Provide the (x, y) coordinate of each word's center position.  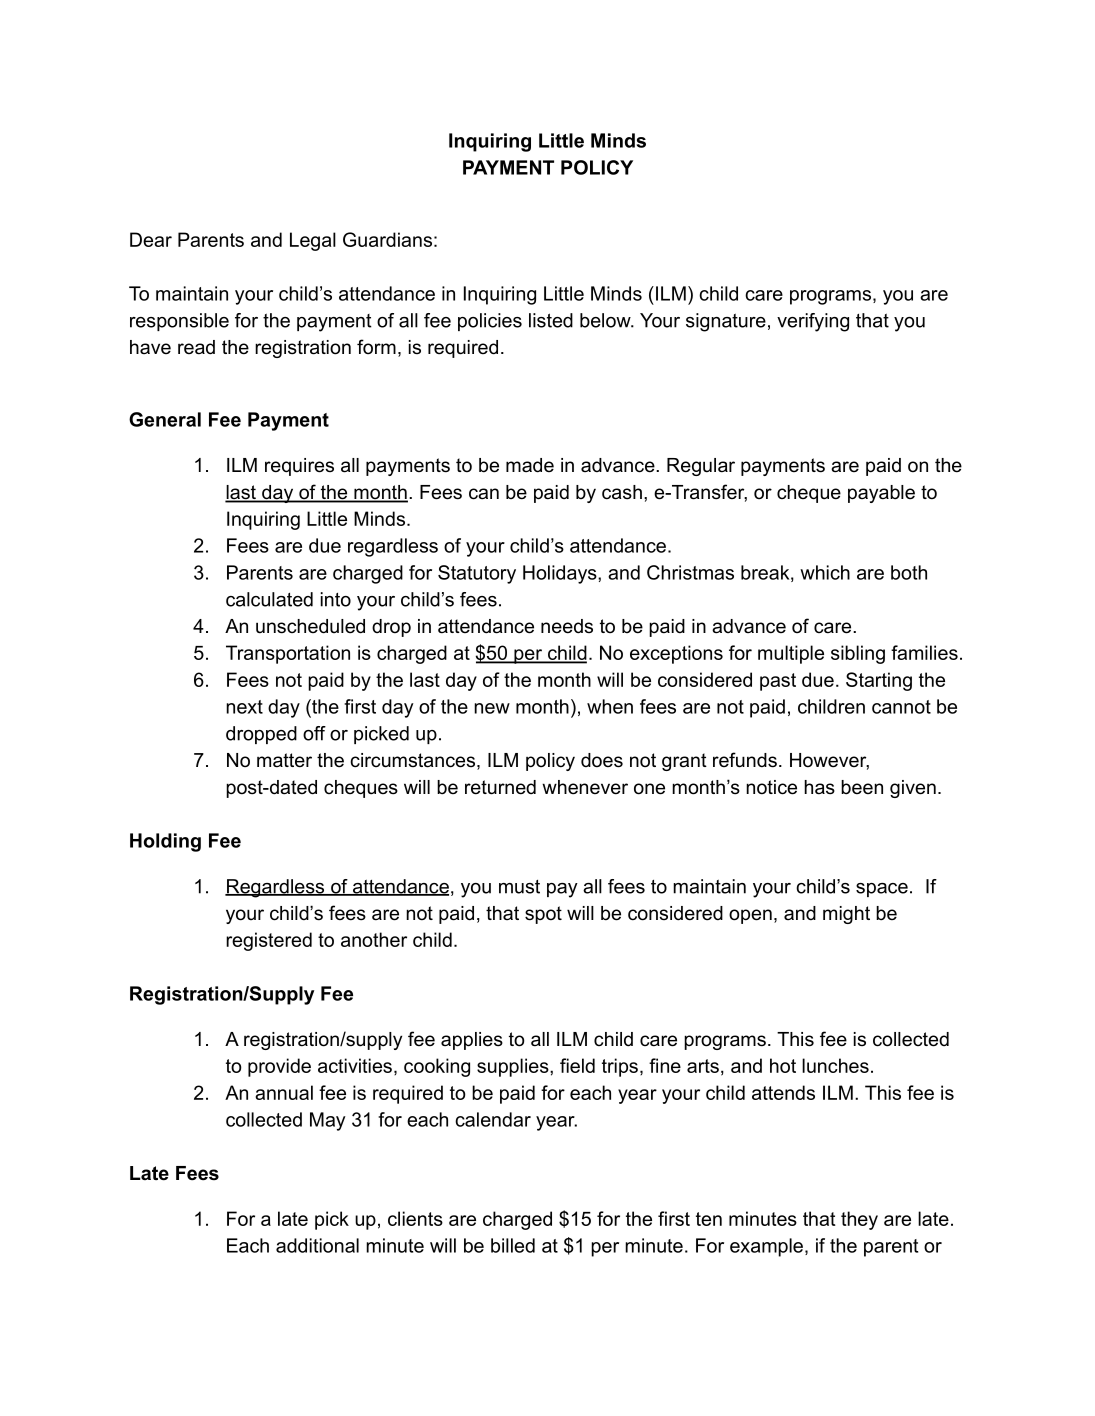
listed (551, 320)
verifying (813, 322)
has (819, 787)
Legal (313, 241)
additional (317, 1245)
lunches (835, 1065)
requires (299, 467)
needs (567, 626)
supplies (514, 1067)
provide (279, 1067)
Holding (165, 842)
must (519, 887)
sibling (858, 654)
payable (881, 494)
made (530, 465)
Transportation (288, 654)
